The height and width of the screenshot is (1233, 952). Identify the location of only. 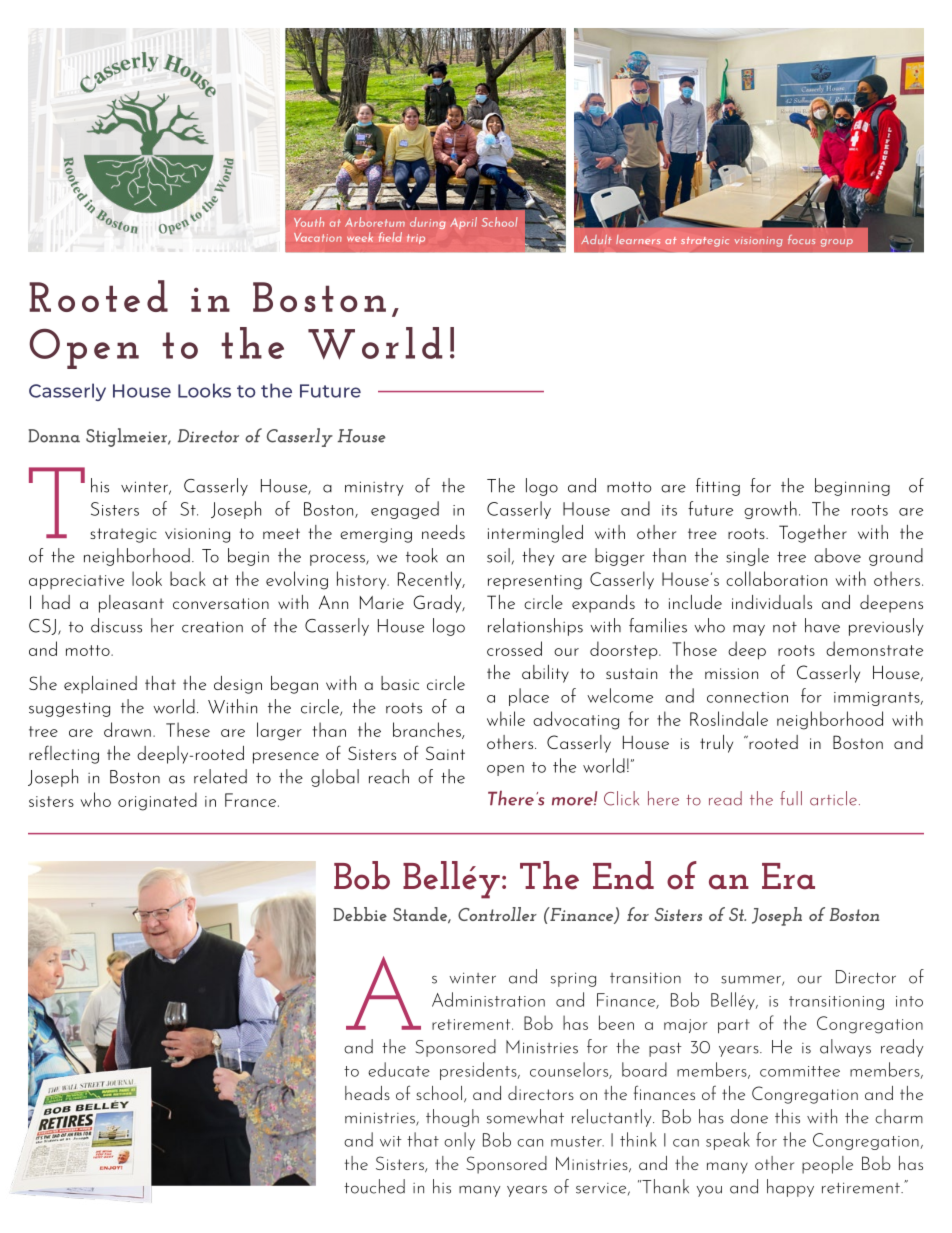
(459, 1141).
